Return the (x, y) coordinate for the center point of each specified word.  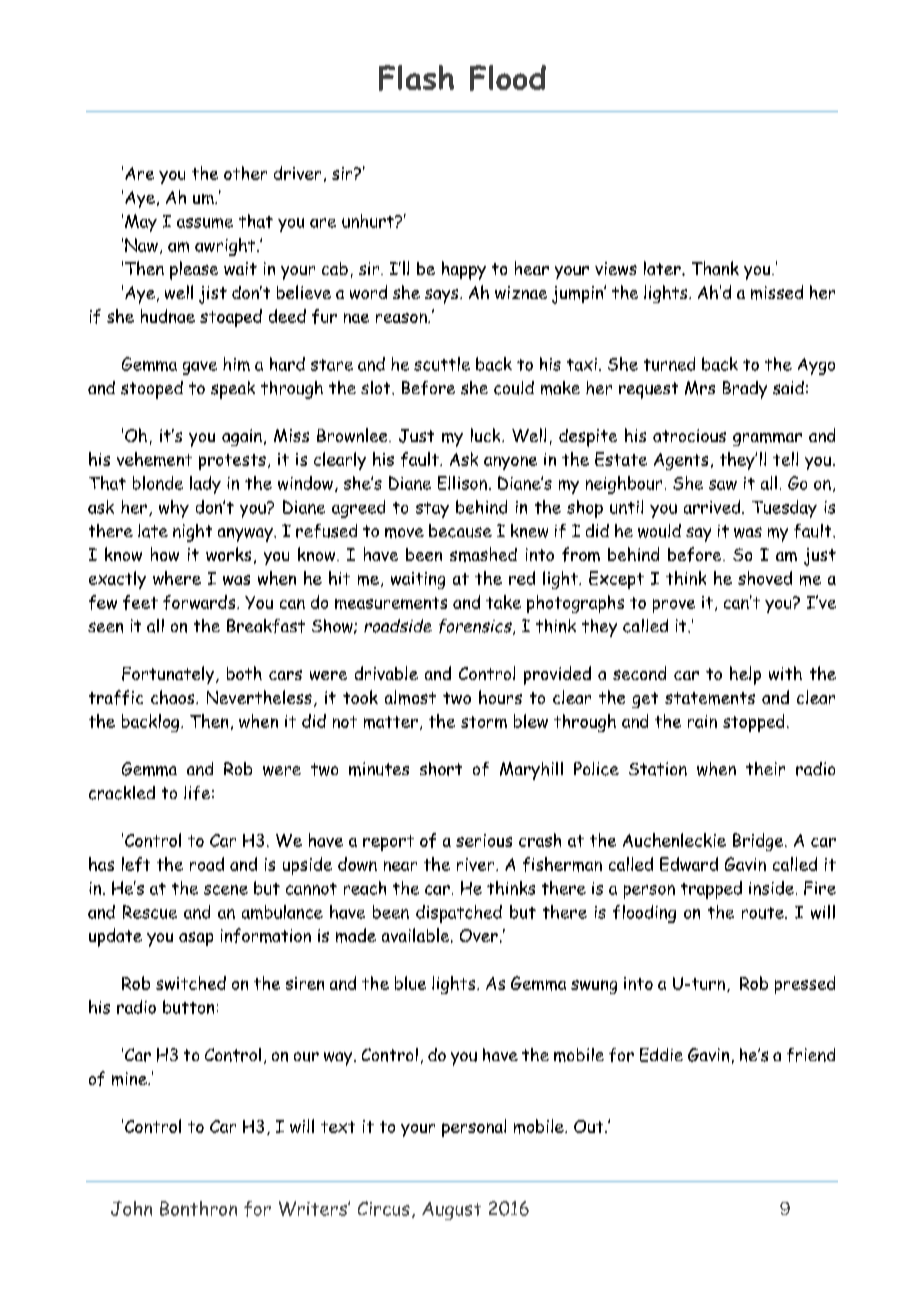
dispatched (459, 914)
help (745, 675)
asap (196, 939)
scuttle (442, 364)
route (764, 913)
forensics (476, 627)
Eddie (661, 1055)
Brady (745, 390)
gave (200, 368)
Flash (416, 78)
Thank (715, 268)
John (131, 1208)
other (245, 173)
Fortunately (169, 675)
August (451, 1211)
